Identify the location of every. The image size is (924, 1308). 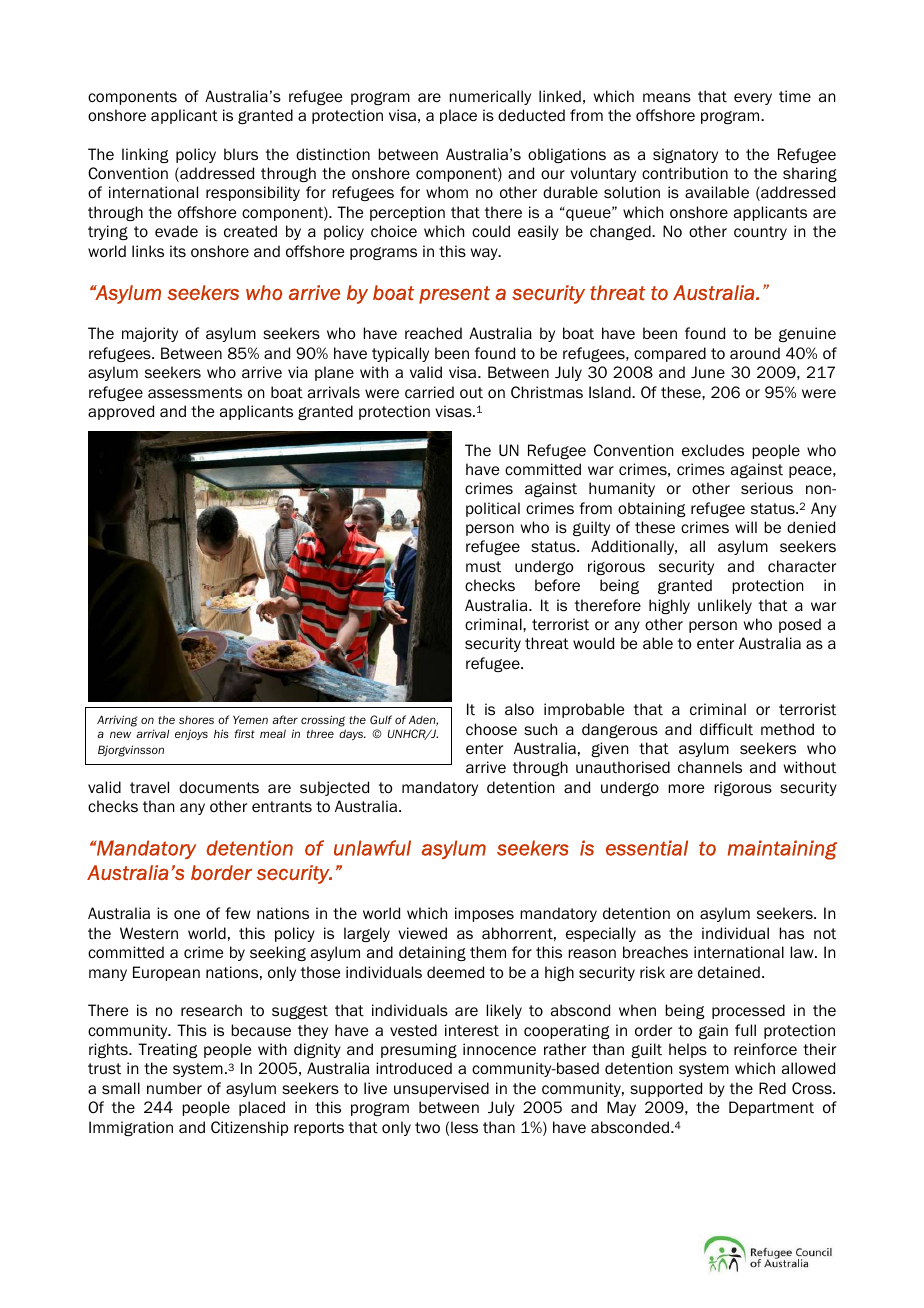
(753, 99).
